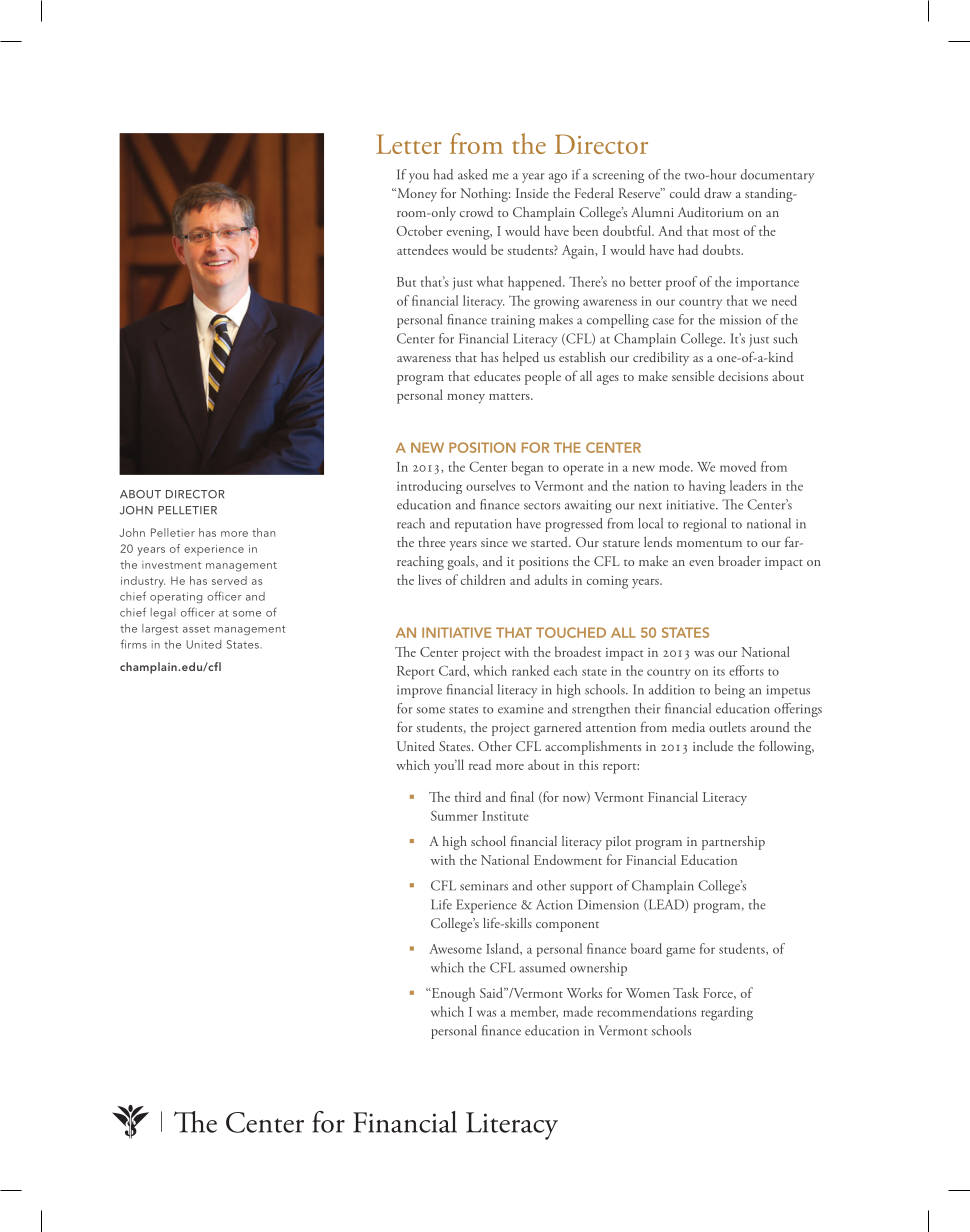  What do you see at coordinates (738, 466) in the screenshot?
I see `moved` at bounding box center [738, 466].
